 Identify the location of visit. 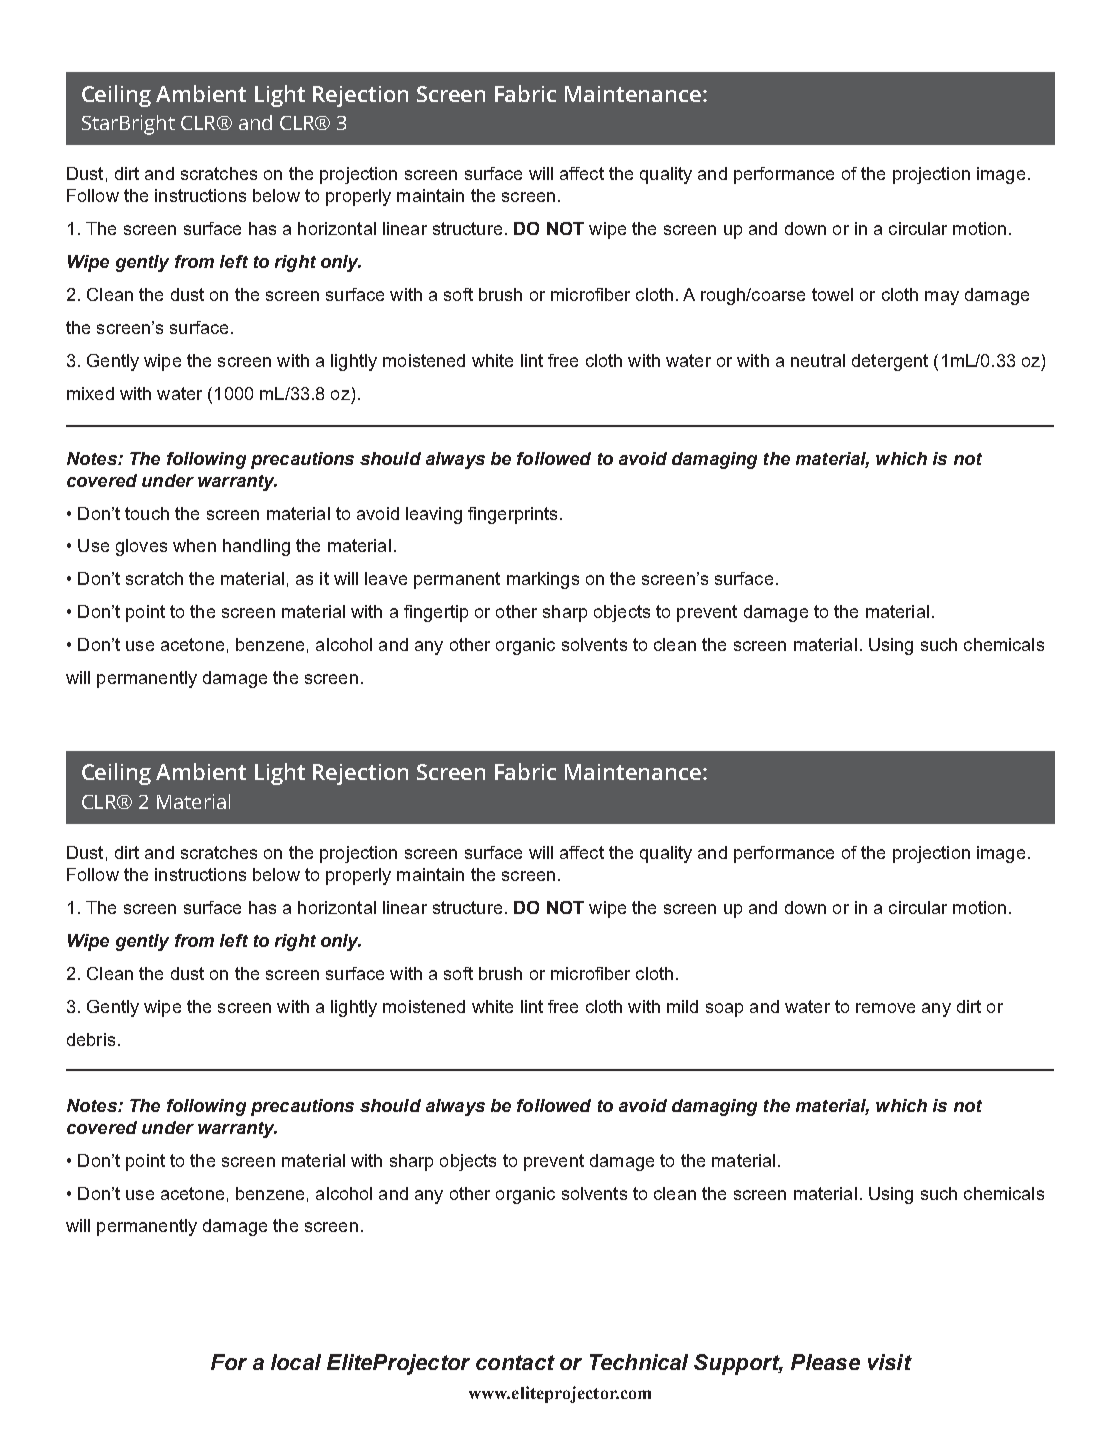
(890, 1362).
